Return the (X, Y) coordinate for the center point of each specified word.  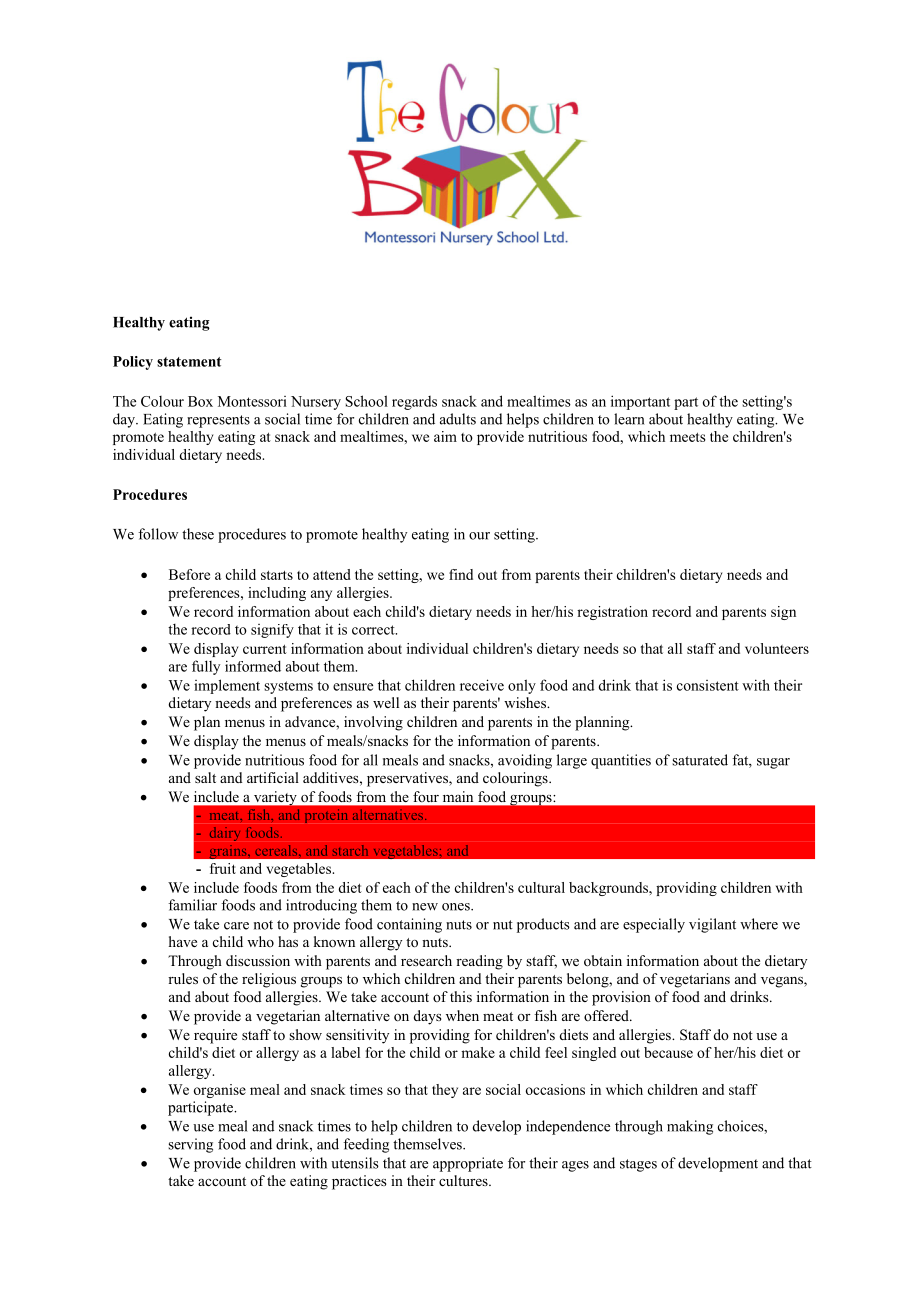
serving (190, 1145)
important (640, 402)
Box (200, 401)
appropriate (468, 1164)
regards (414, 403)
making (690, 1127)
